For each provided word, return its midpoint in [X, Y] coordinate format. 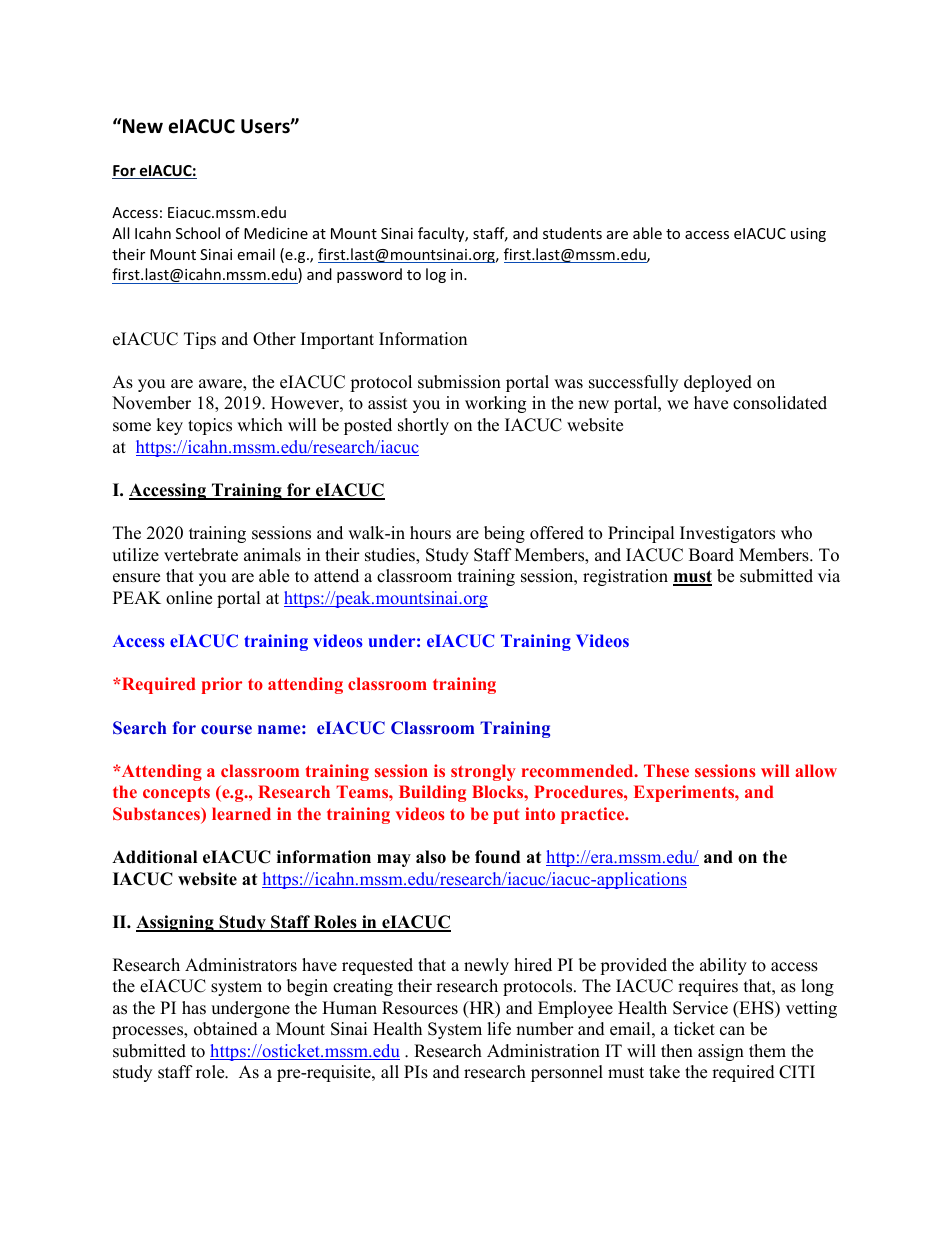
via [829, 575]
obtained [226, 1029]
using [808, 235]
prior [222, 685]
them [767, 1051]
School [198, 233]
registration [625, 577]
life [499, 1029]
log [436, 275]
